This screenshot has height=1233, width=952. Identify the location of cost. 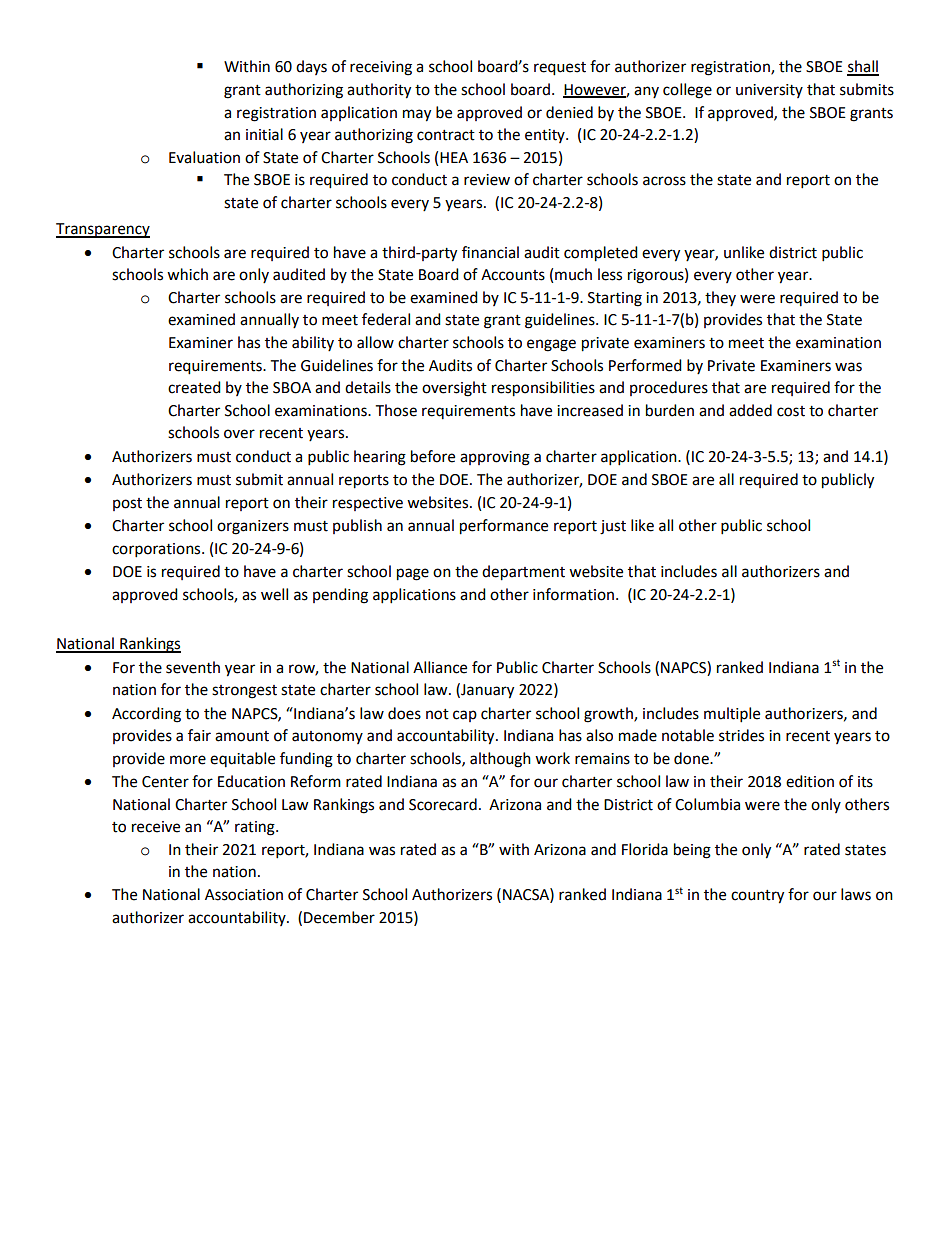
(791, 411).
